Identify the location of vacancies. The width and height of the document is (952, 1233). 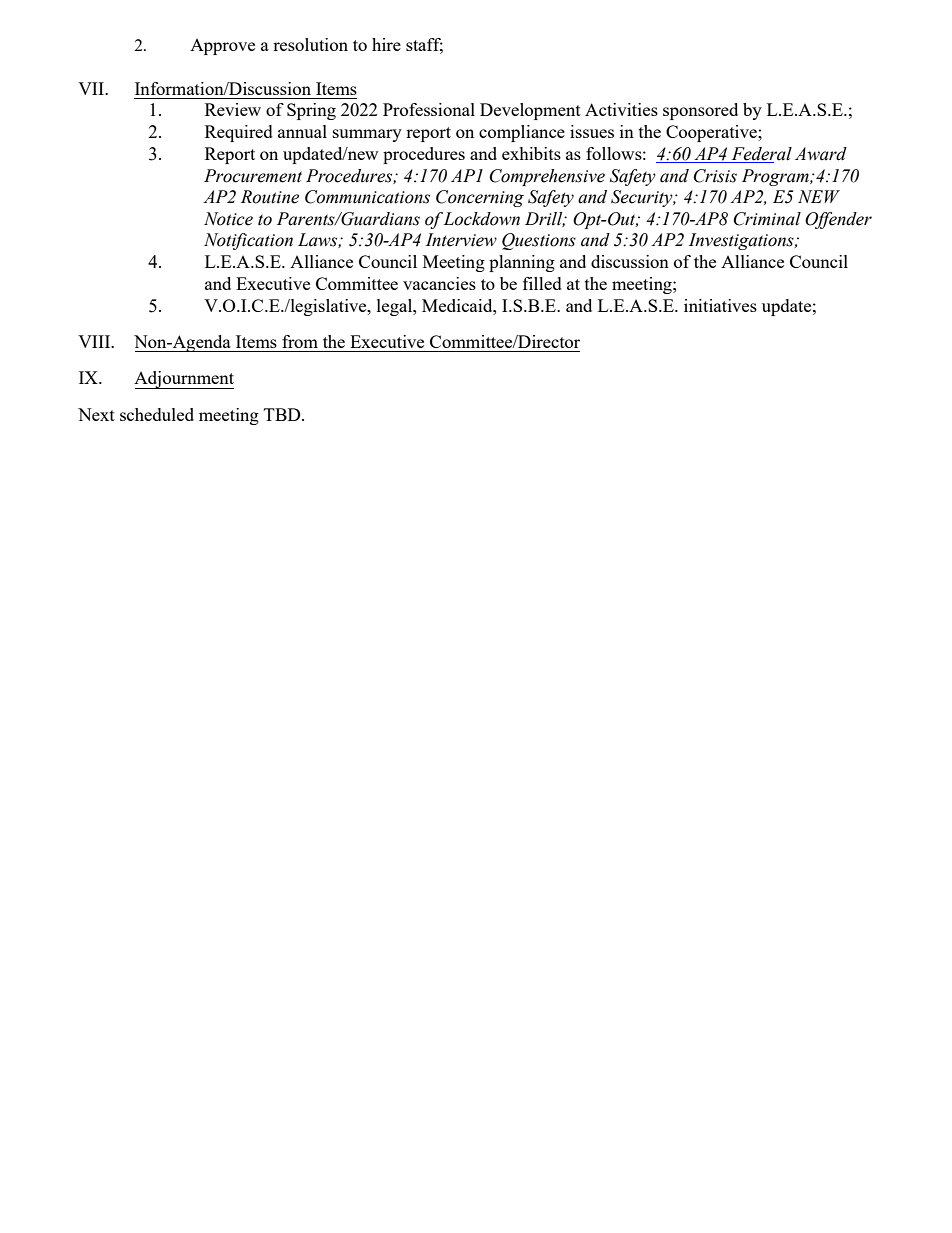
(439, 283).
